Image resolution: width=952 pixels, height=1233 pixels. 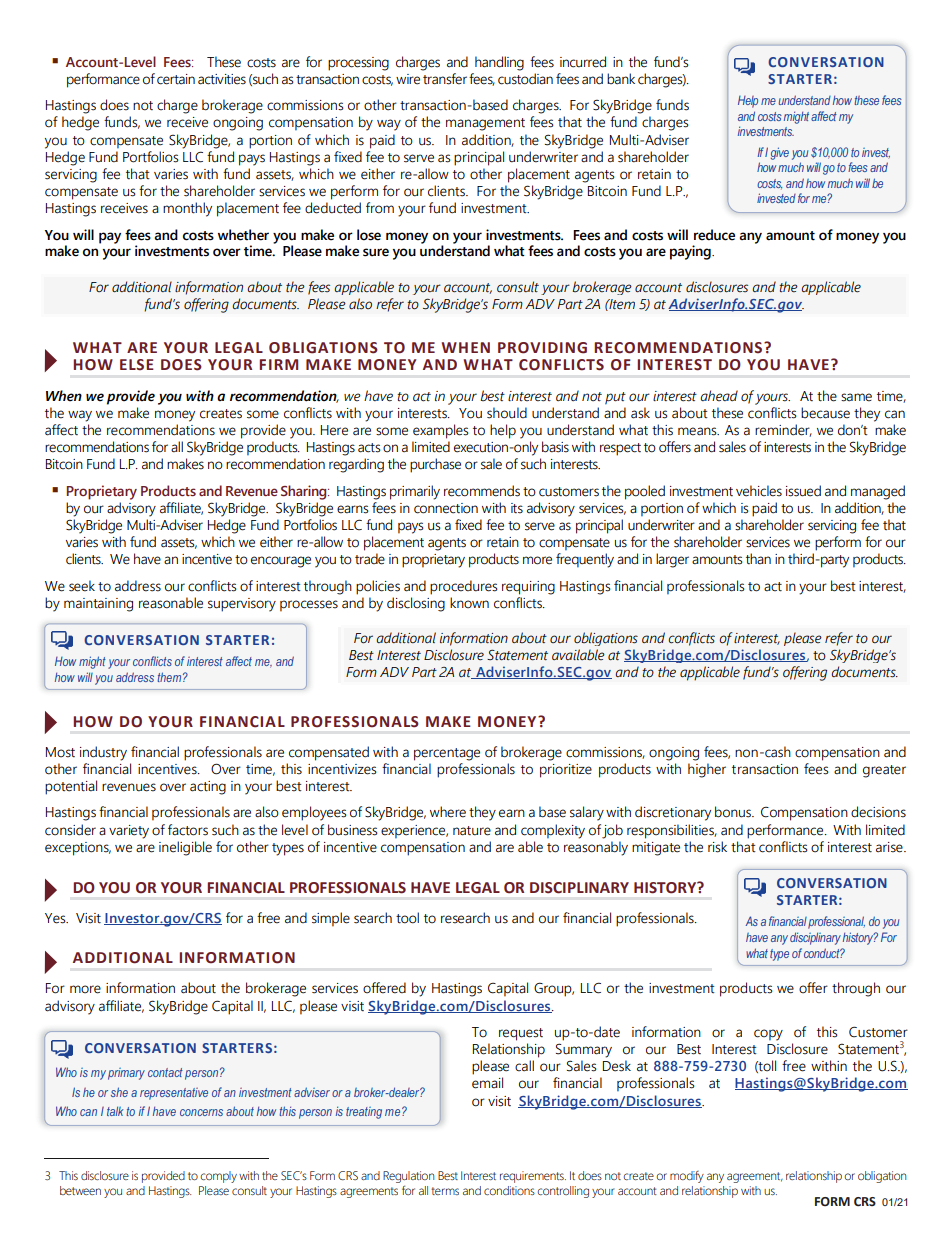 What do you see at coordinates (219, 1177) in the screenshot?
I see `comply` at bounding box center [219, 1177].
